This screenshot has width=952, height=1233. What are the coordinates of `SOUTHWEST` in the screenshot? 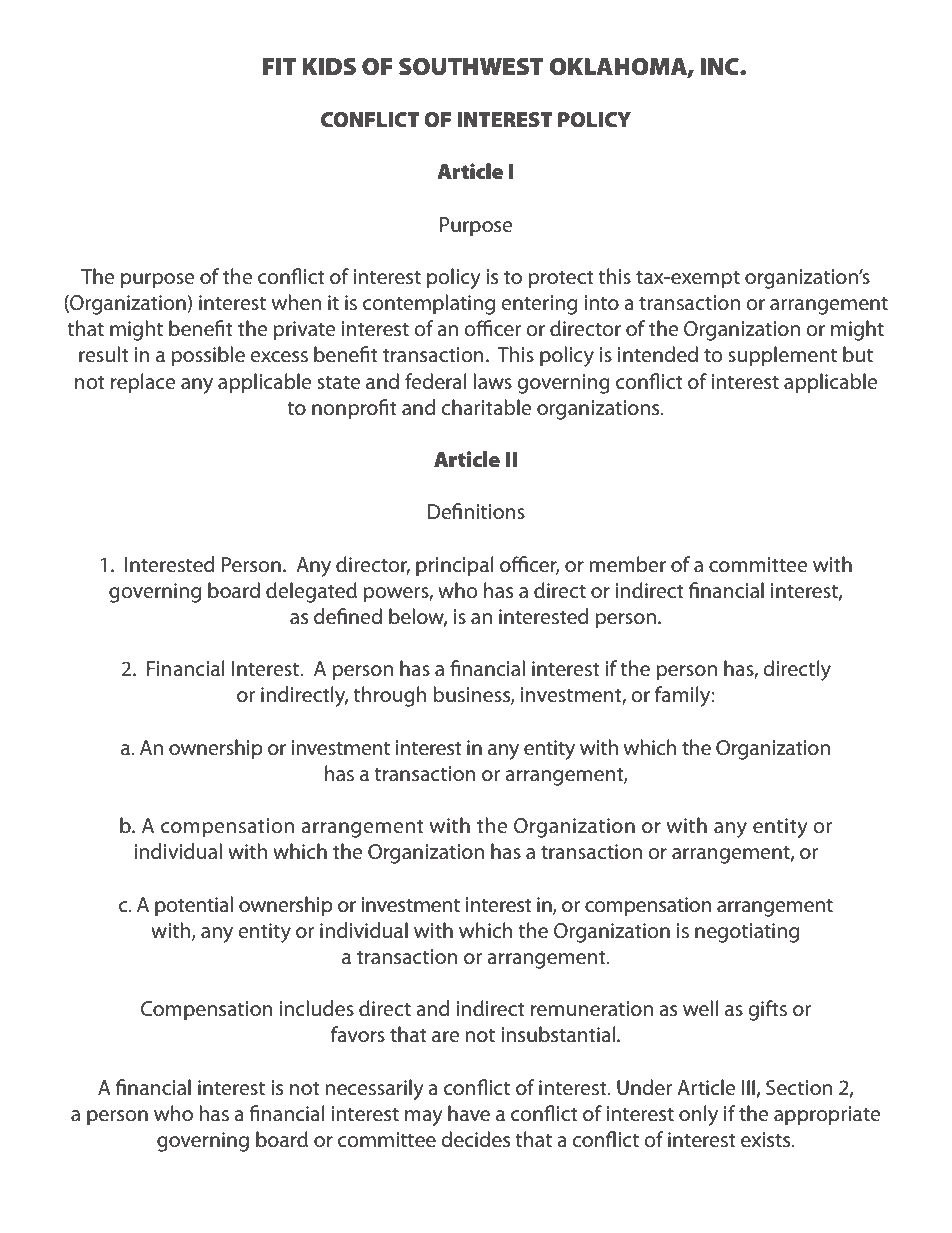 It's located at (471, 67).
